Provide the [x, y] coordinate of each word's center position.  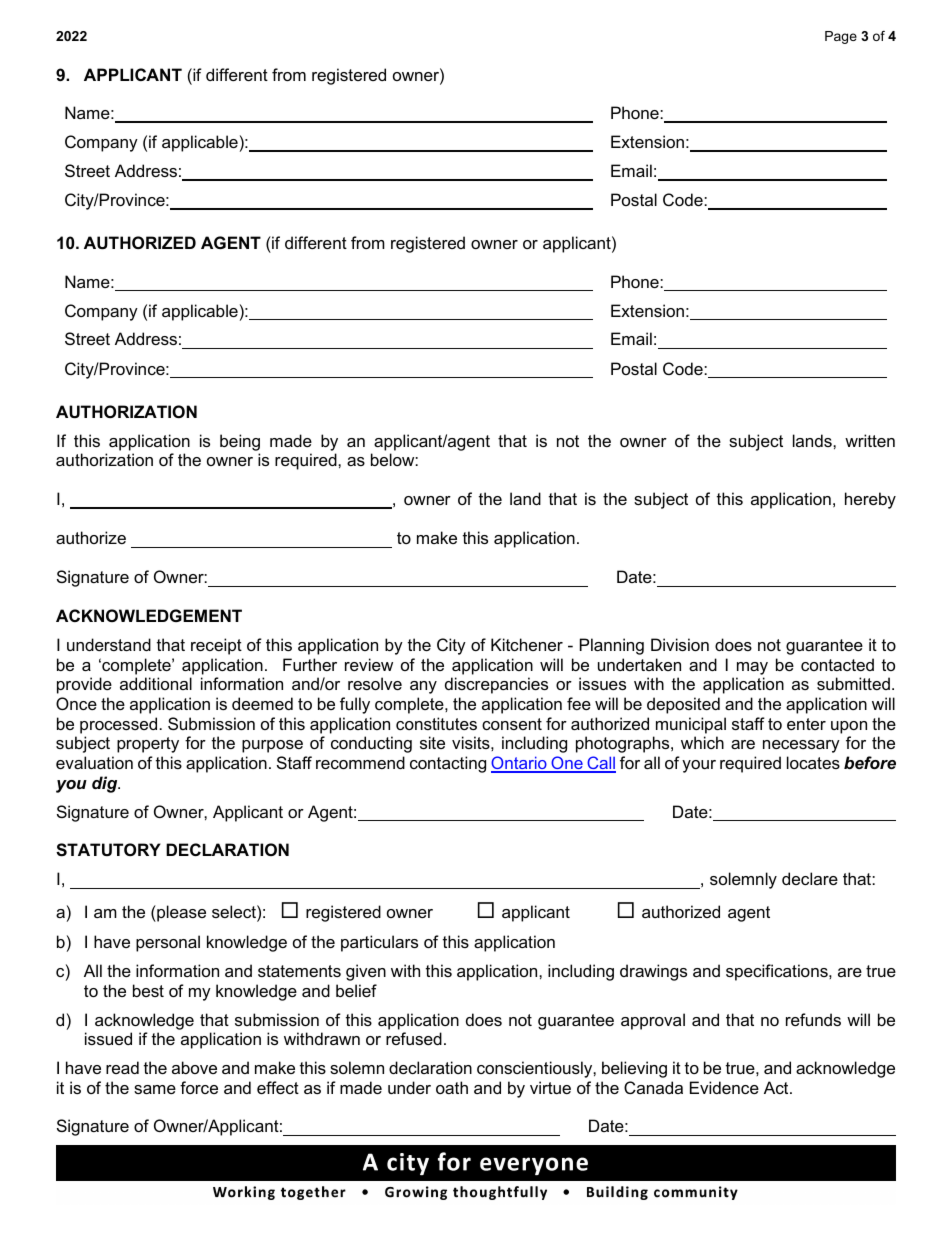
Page [841, 37]
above [194, 1067]
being [240, 442]
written [870, 440]
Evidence [724, 1087]
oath [452, 1087]
